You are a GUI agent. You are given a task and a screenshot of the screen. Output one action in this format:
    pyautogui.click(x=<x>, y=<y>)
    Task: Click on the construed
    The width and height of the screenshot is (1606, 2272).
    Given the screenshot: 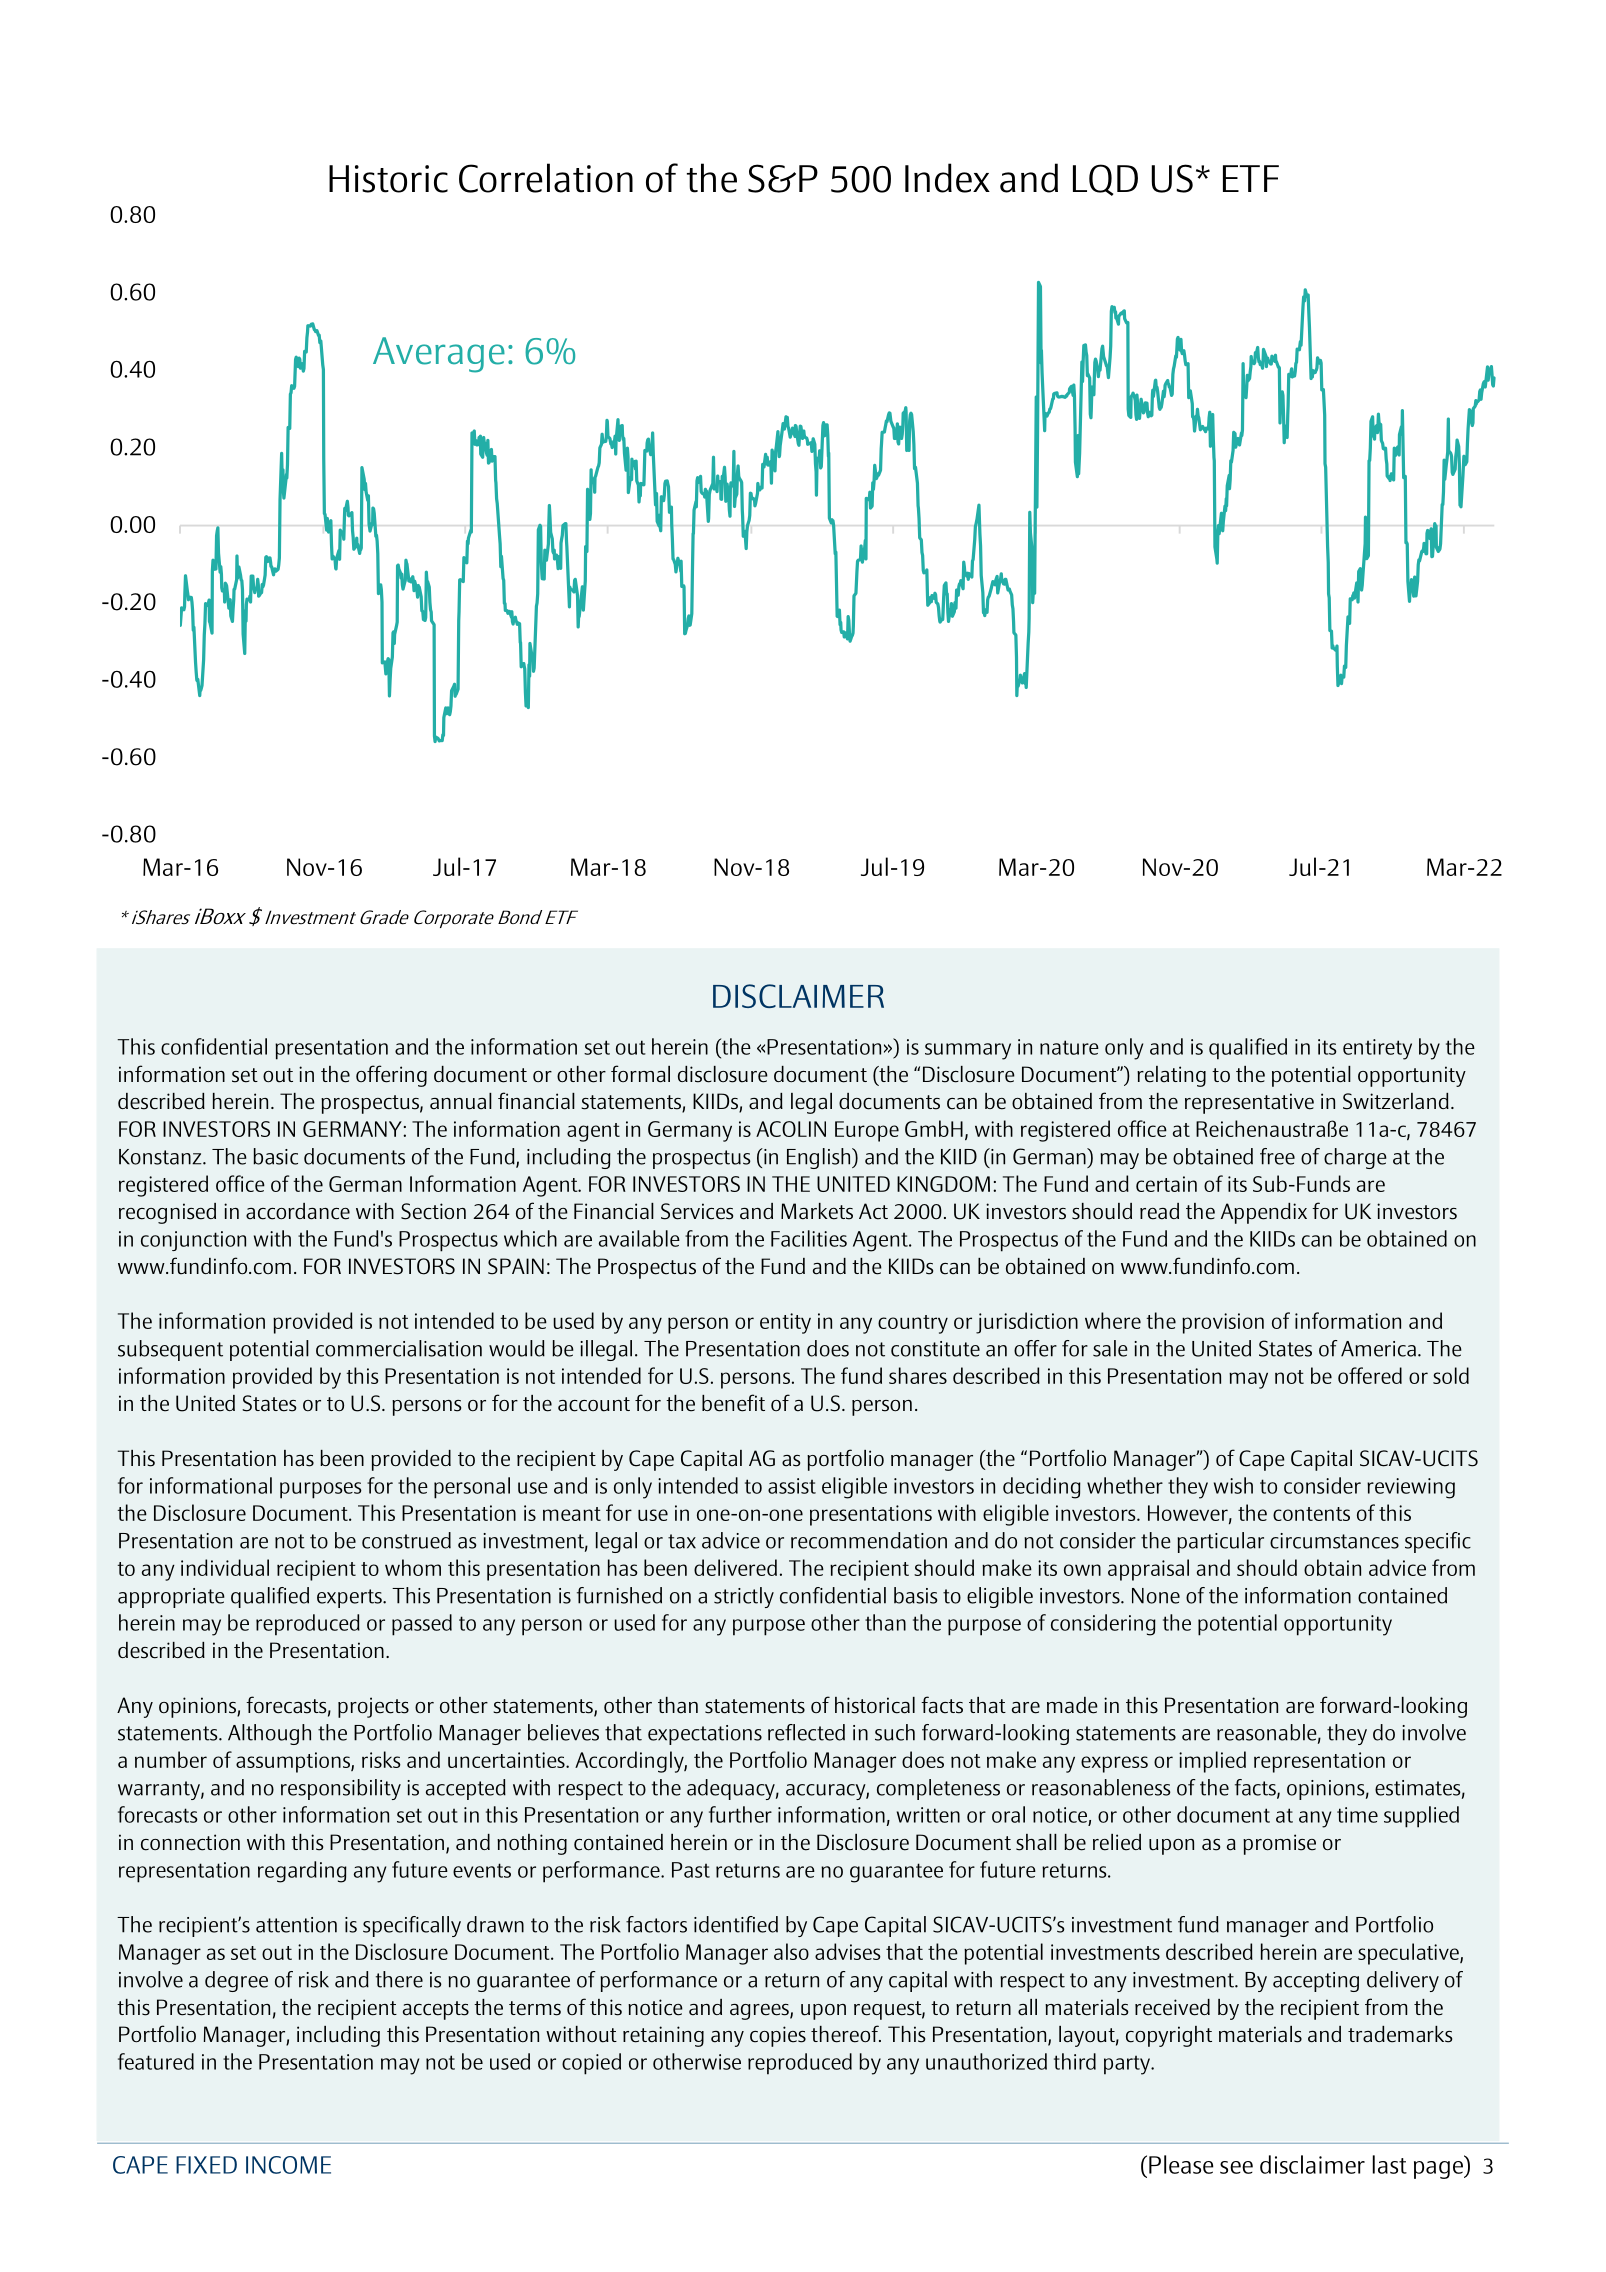 What is the action you would take?
    pyautogui.click(x=406, y=1540)
